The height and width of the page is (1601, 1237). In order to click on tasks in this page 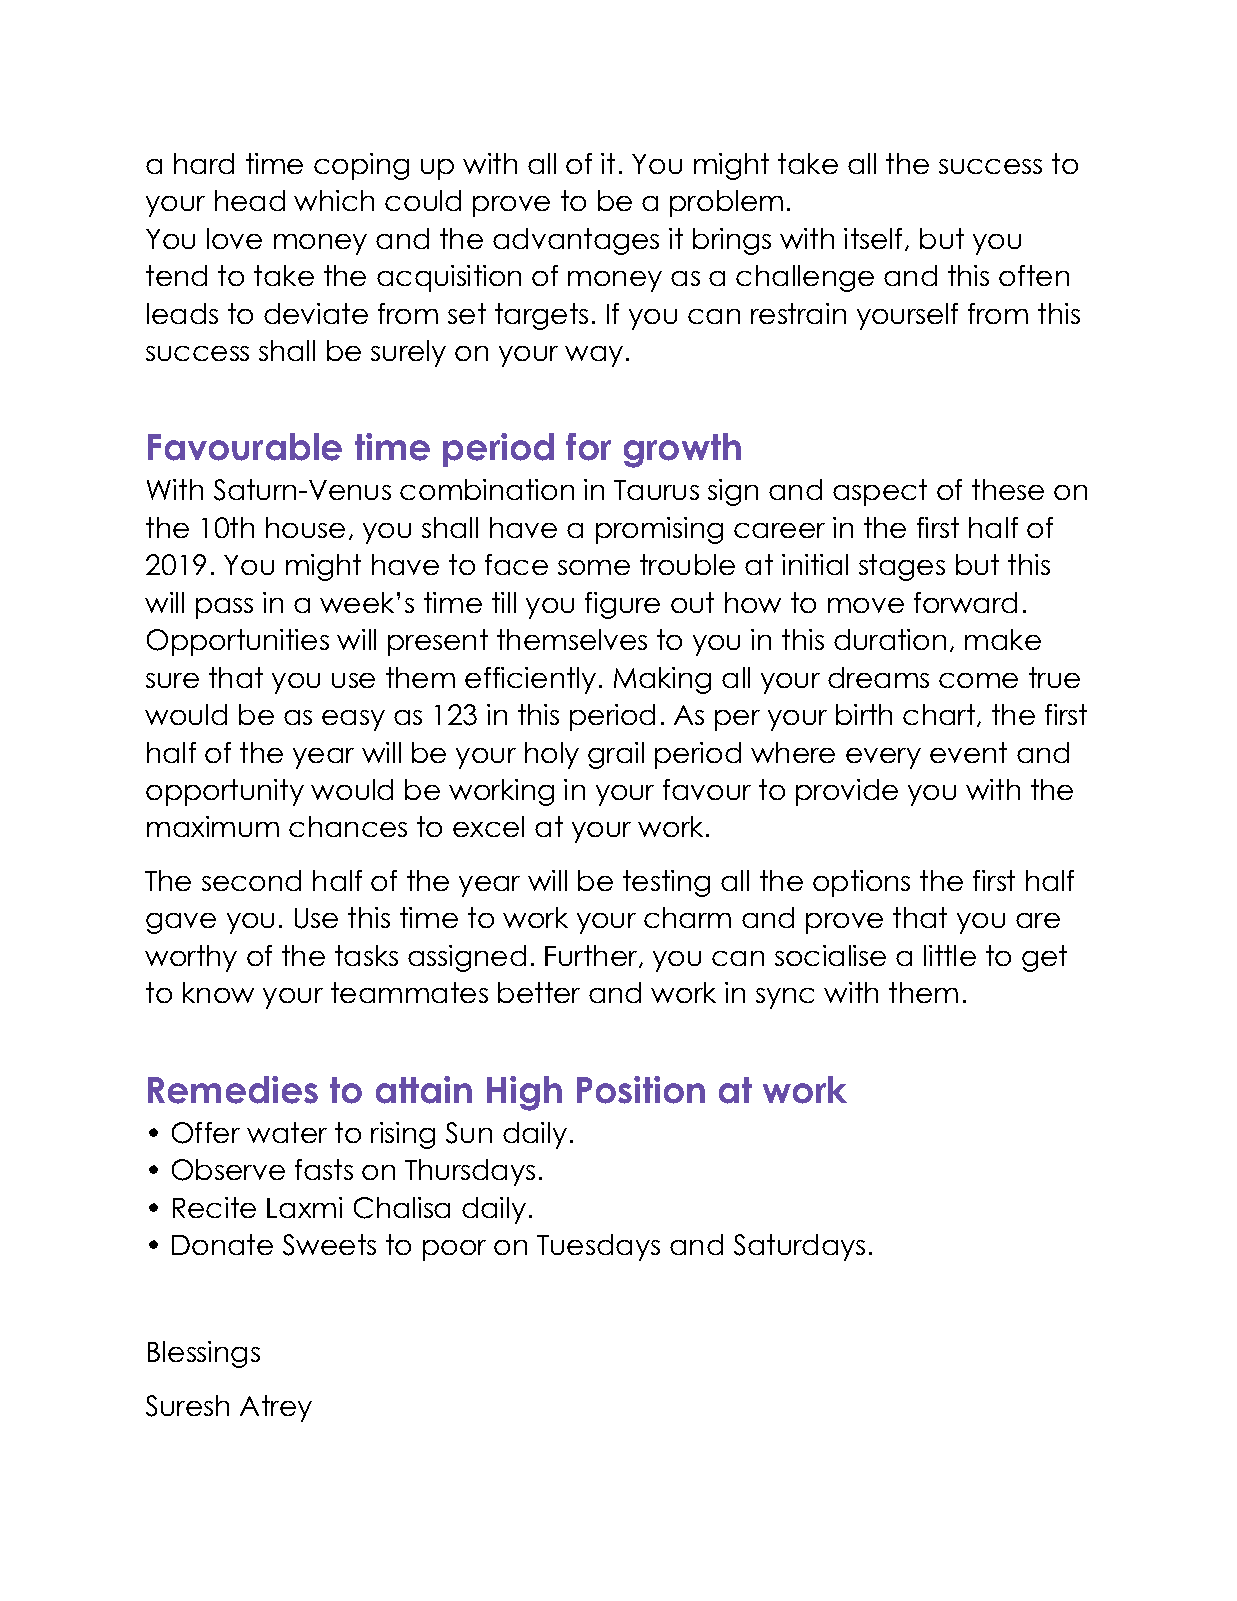, I will do `click(366, 955)`.
